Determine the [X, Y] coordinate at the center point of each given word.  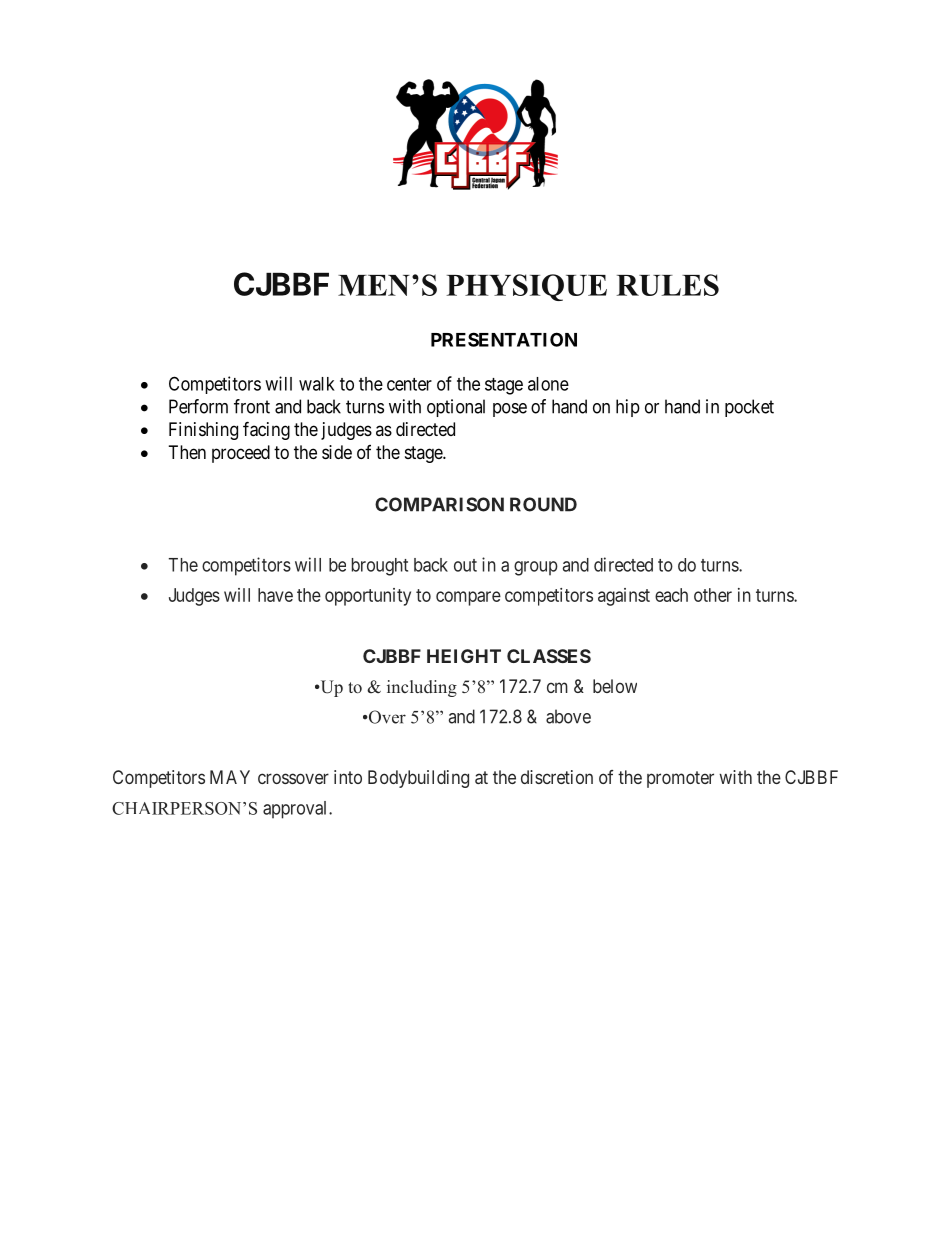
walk [317, 384]
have [275, 595]
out [465, 565]
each [671, 595]
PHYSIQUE [526, 287]
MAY [230, 777]
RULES [667, 285]
